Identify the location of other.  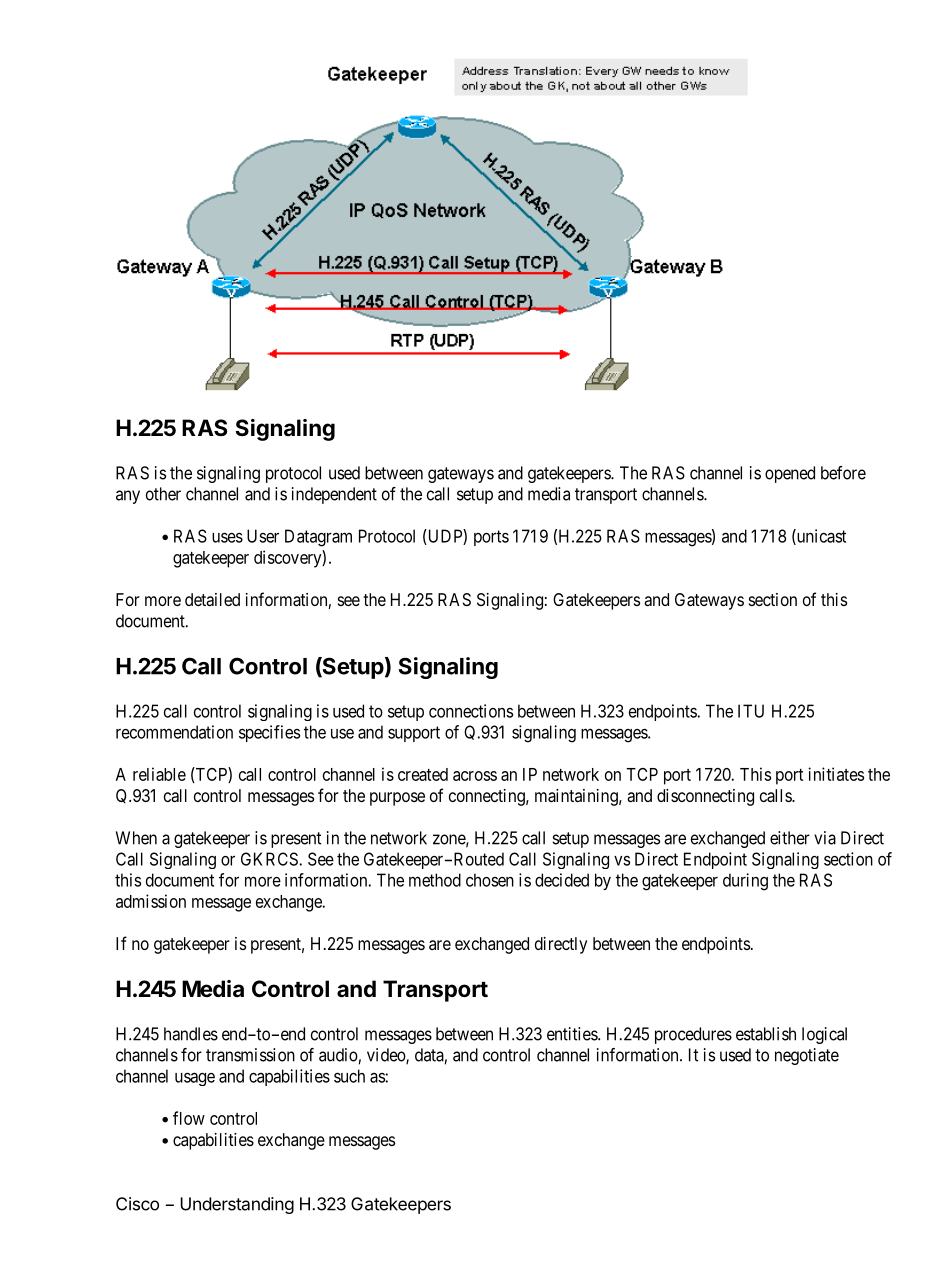
(163, 494).
